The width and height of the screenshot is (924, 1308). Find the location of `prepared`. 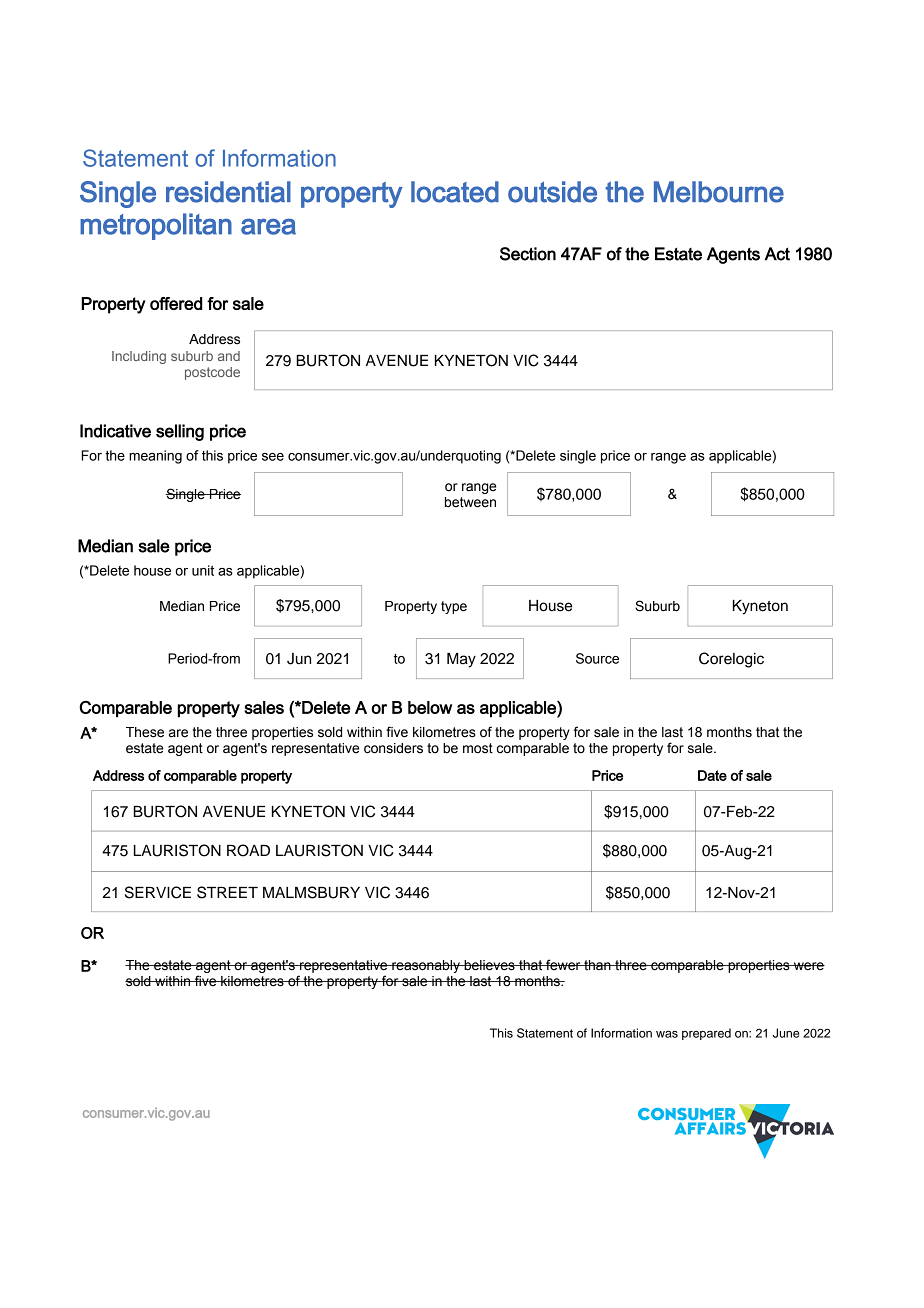

prepared is located at coordinates (706, 1034).
